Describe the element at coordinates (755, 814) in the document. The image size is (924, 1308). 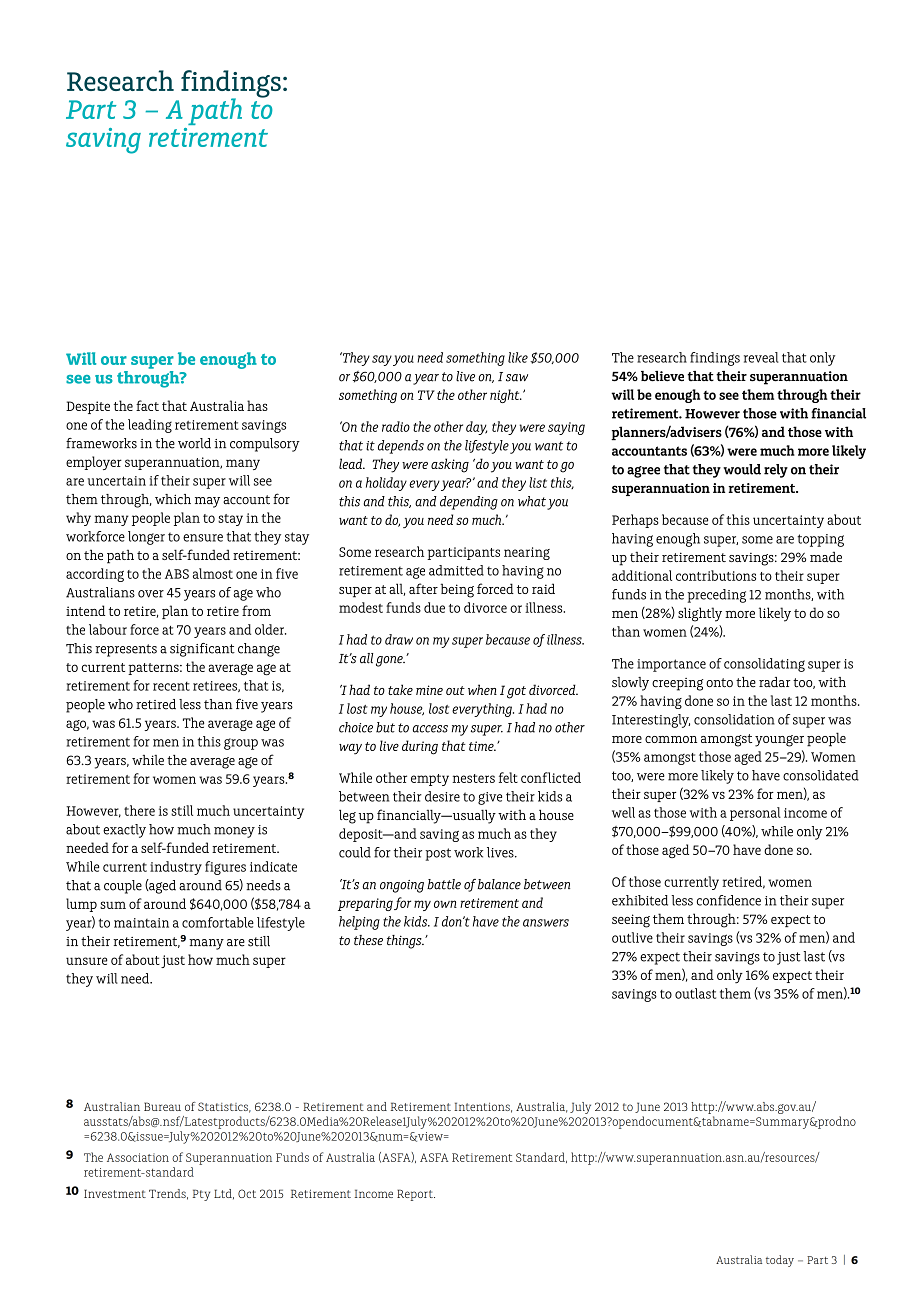
I see `personal` at that location.
